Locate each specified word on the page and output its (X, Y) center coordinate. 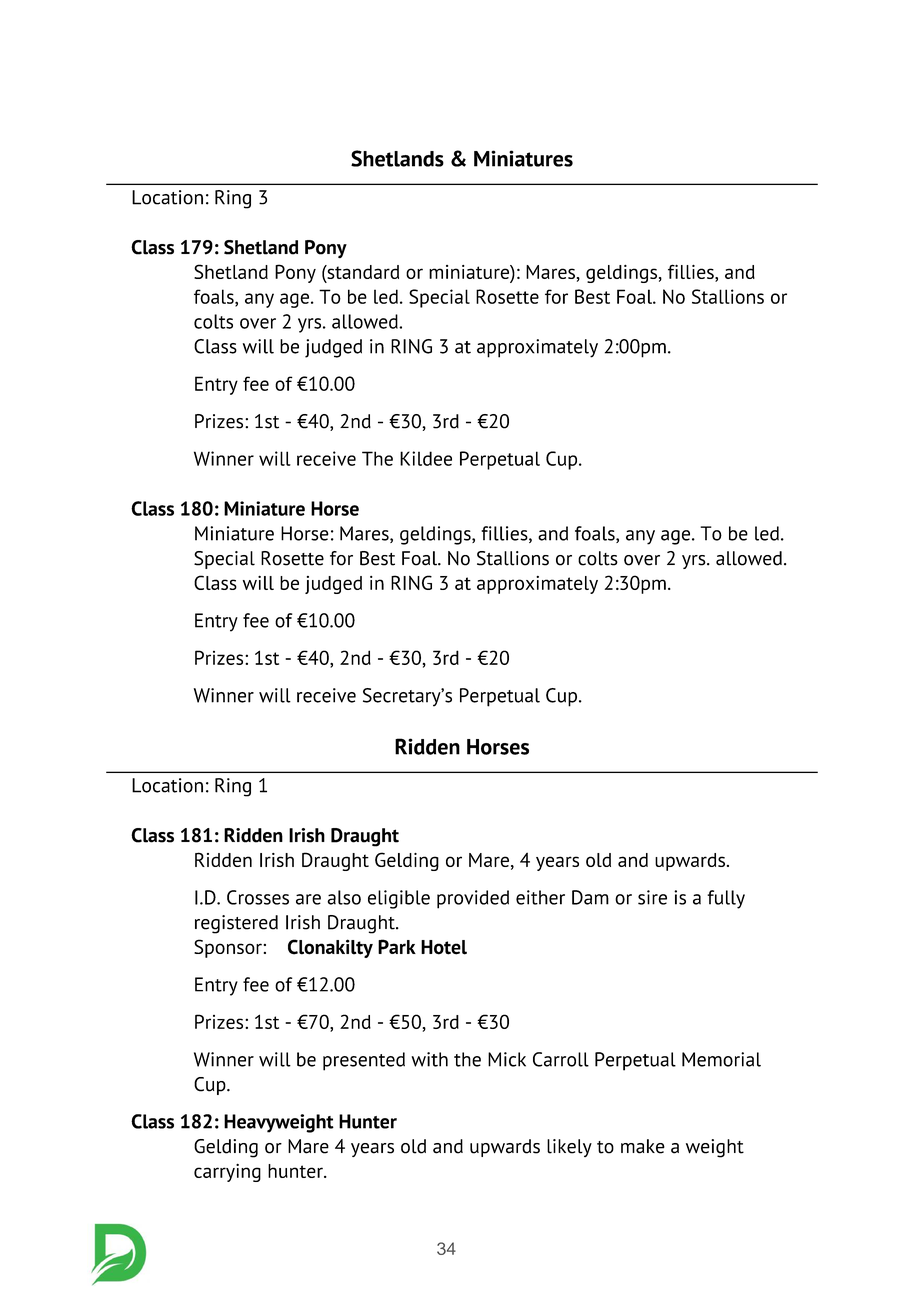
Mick (507, 1059)
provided (473, 899)
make (643, 1146)
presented (364, 1061)
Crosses (258, 897)
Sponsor (228, 948)
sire (652, 897)
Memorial (721, 1059)
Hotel (444, 947)
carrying (227, 1173)
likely (569, 1148)
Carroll (561, 1059)
